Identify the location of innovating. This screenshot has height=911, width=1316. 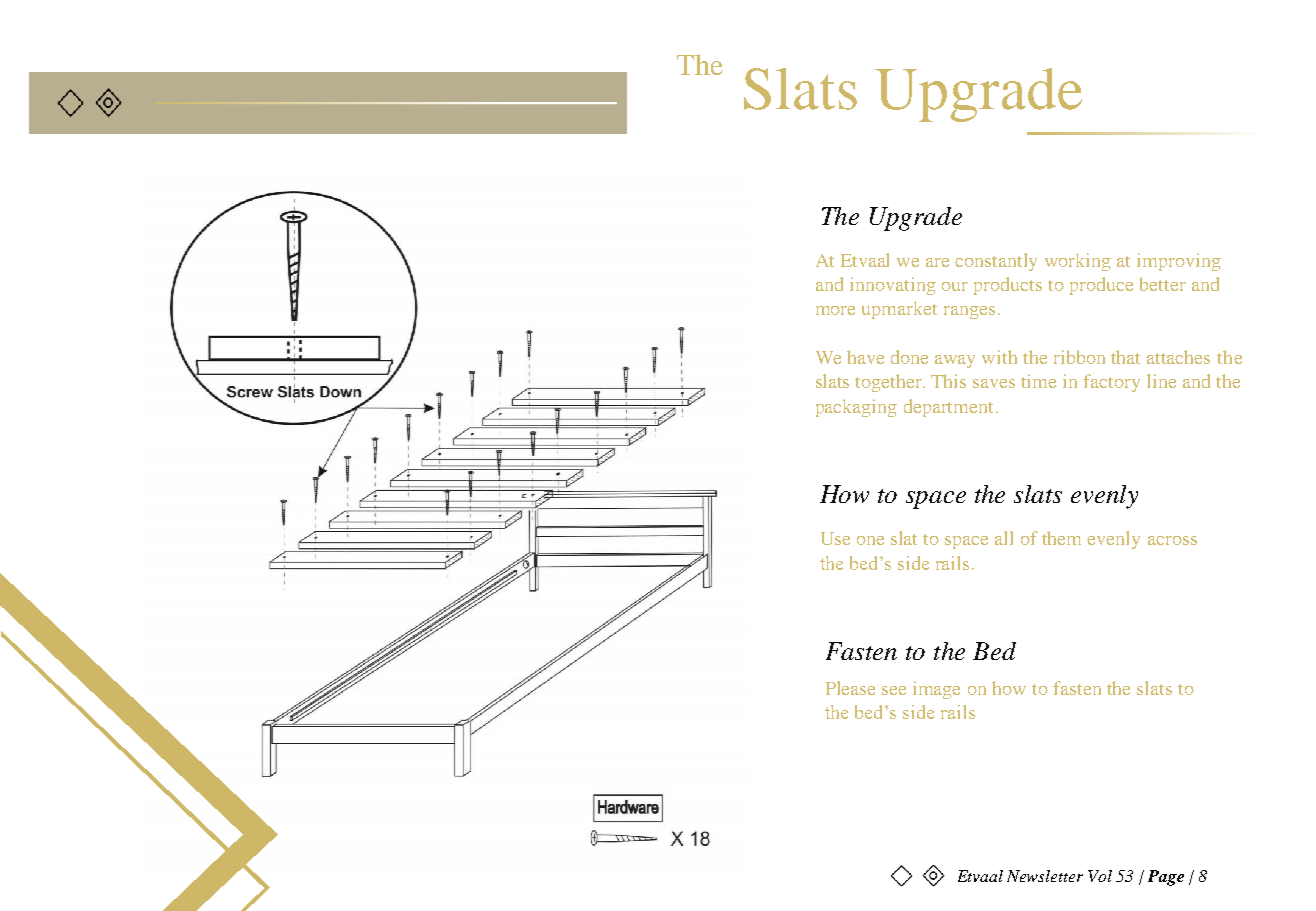
(893, 286).
